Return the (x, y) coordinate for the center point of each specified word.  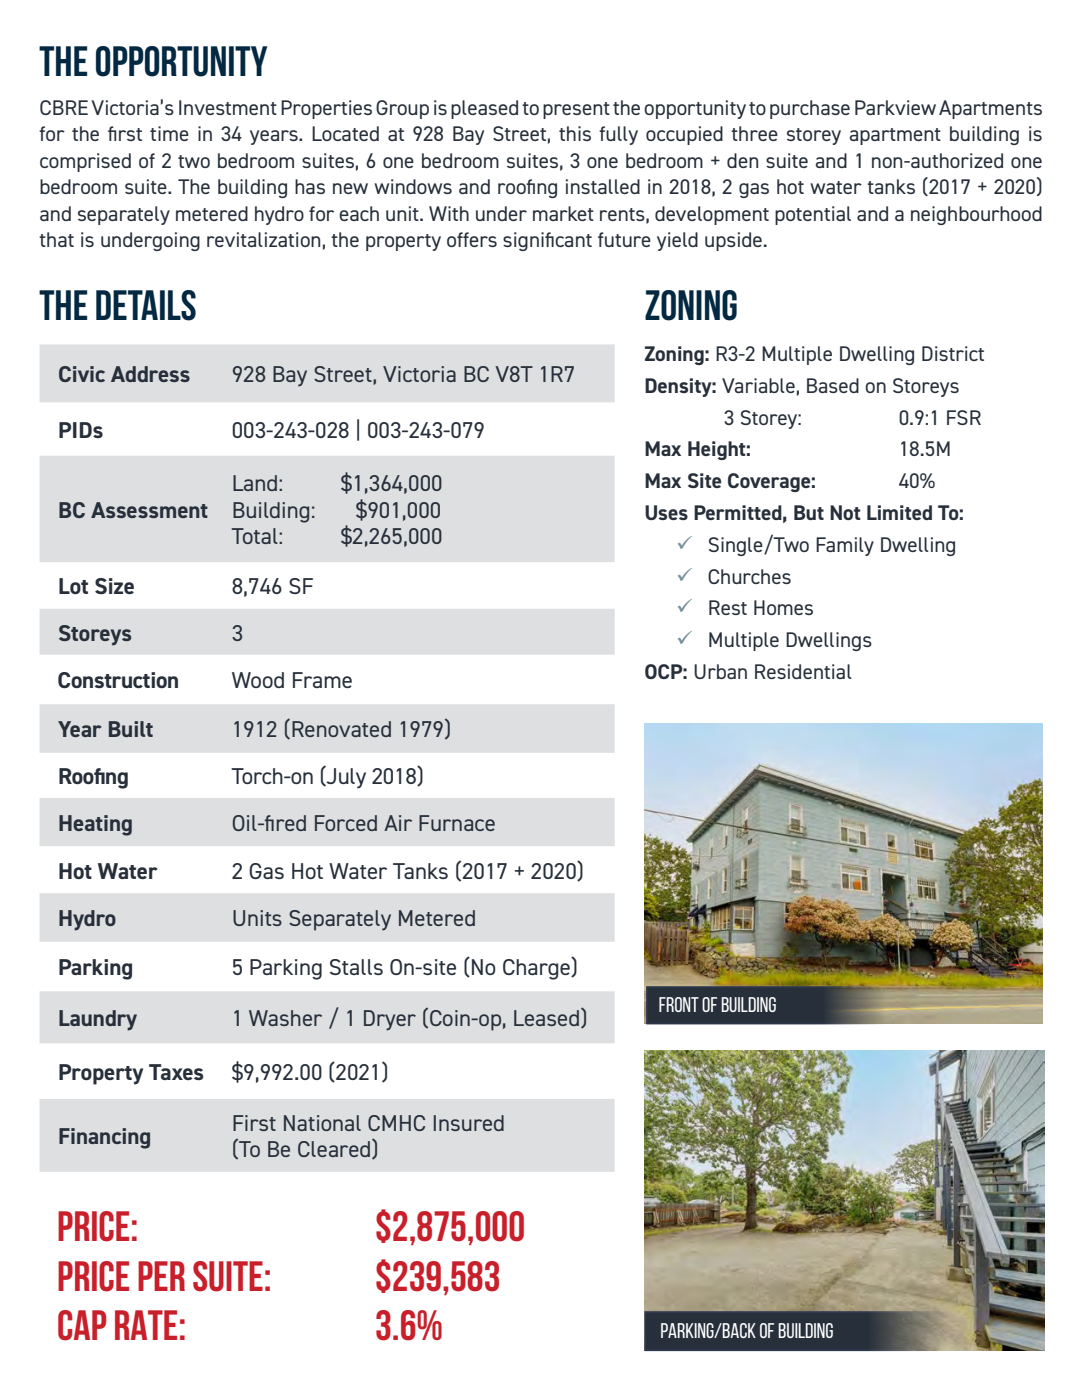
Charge (537, 968)
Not (845, 512)
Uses (666, 512)
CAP (82, 1325)
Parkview (895, 107)
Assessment (149, 510)
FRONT (679, 1004)
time (169, 133)
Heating (95, 825)
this (575, 133)
